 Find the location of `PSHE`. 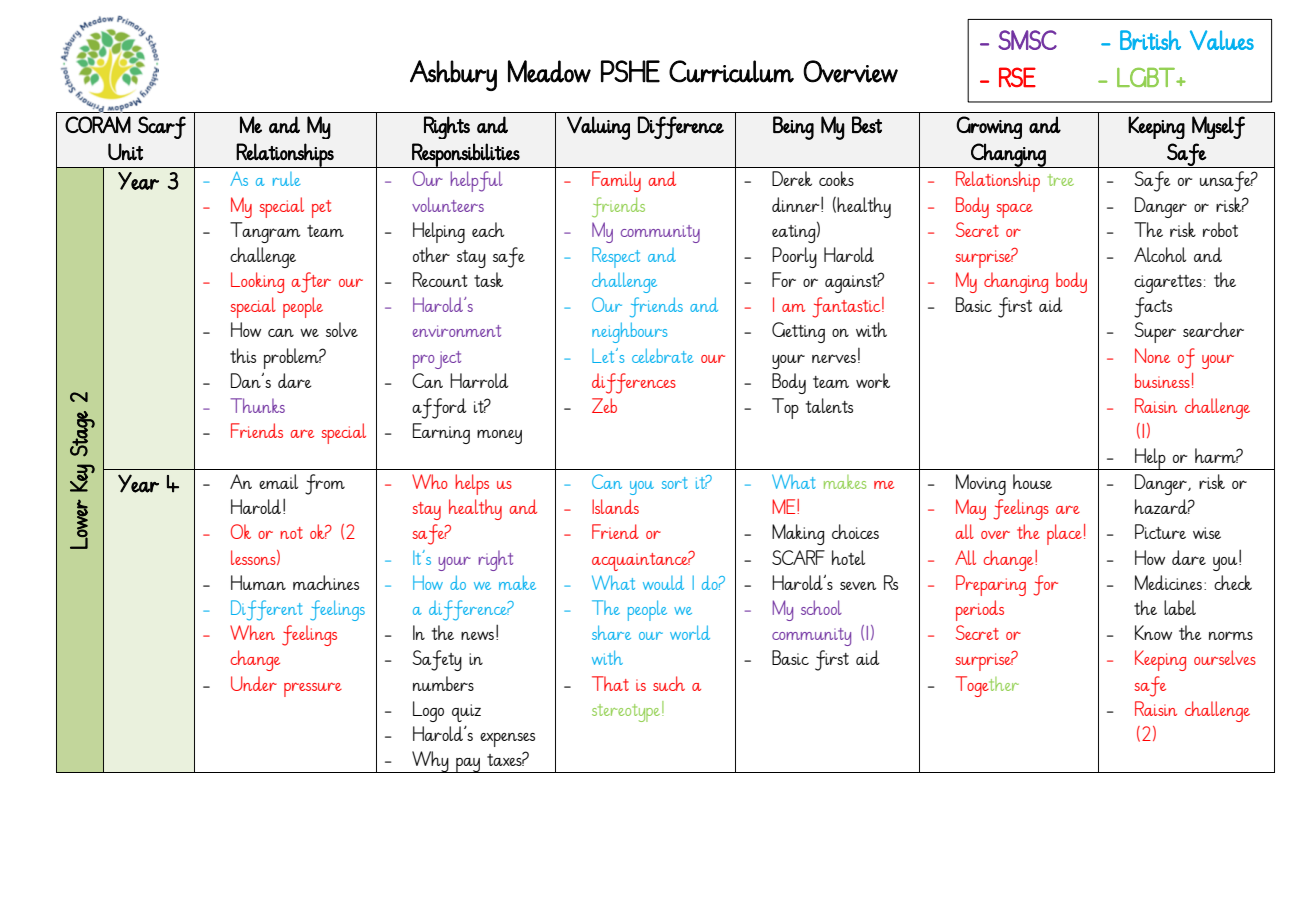

PSHE is located at coordinates (630, 71).
